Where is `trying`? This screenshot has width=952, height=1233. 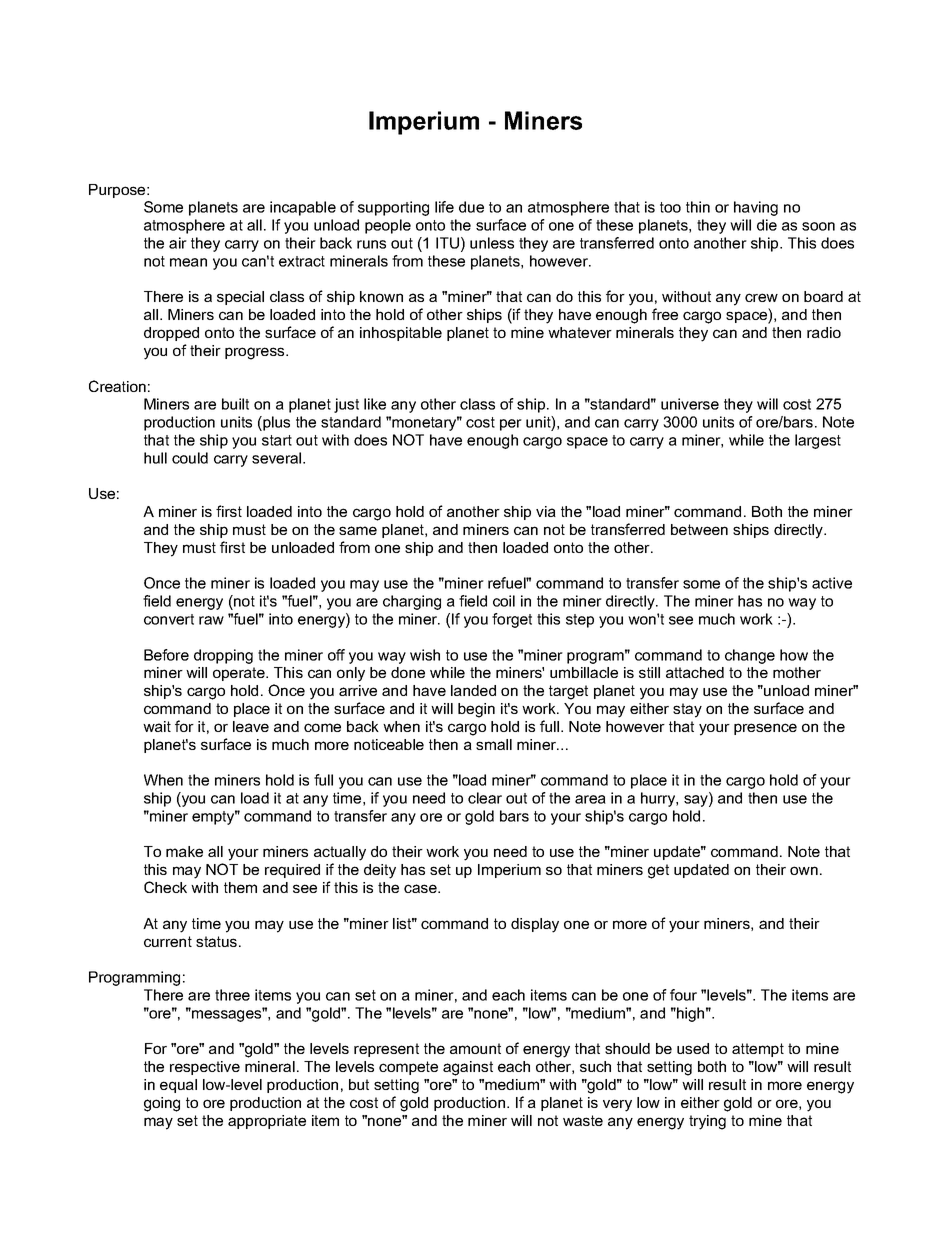 trying is located at coordinates (707, 1122).
